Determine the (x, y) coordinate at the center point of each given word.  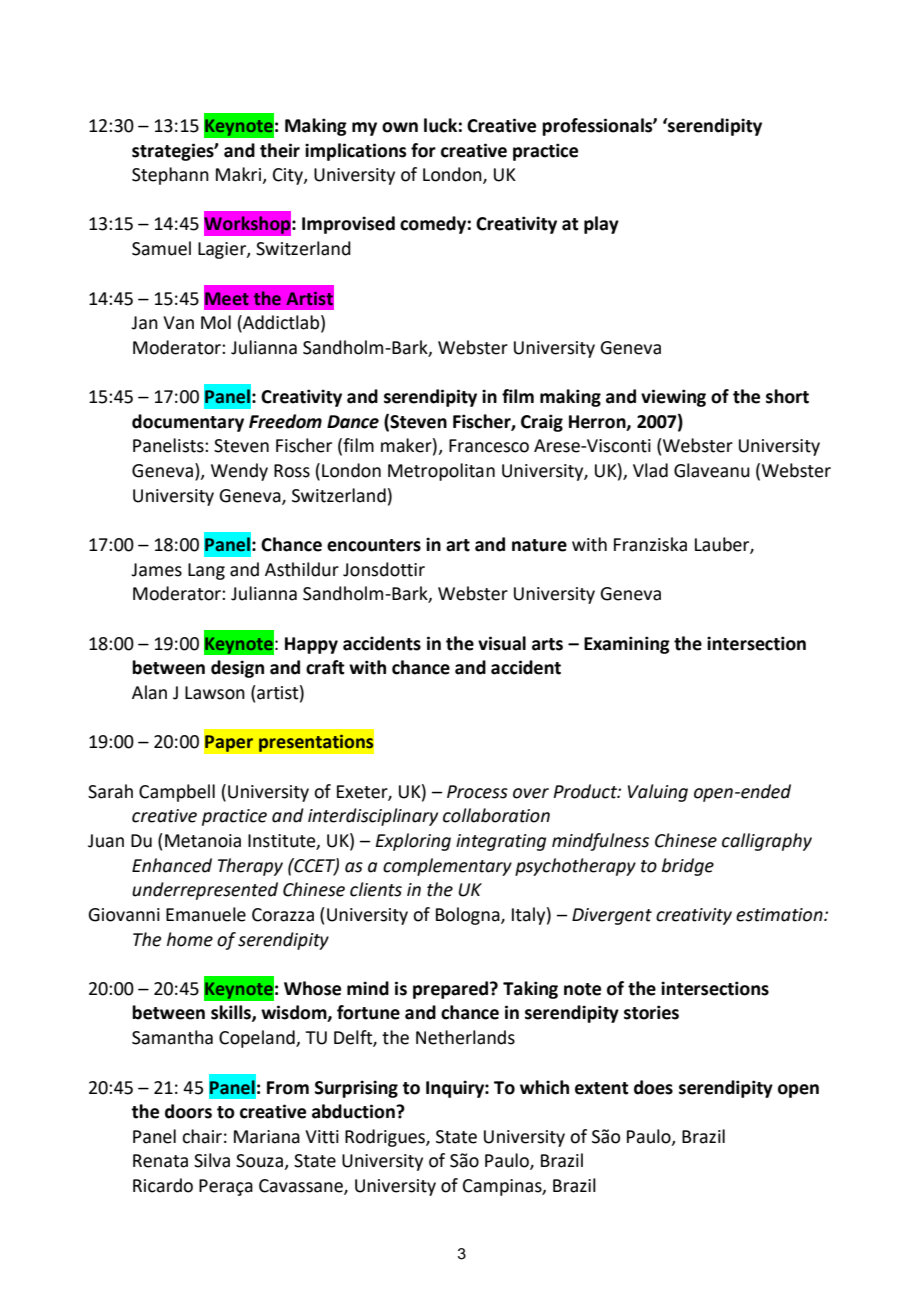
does (653, 1087)
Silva (212, 1160)
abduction (354, 1111)
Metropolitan (441, 472)
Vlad (650, 470)
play (601, 225)
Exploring (413, 842)
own (400, 127)
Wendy (239, 472)
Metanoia (203, 841)
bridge (688, 867)
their (280, 150)
